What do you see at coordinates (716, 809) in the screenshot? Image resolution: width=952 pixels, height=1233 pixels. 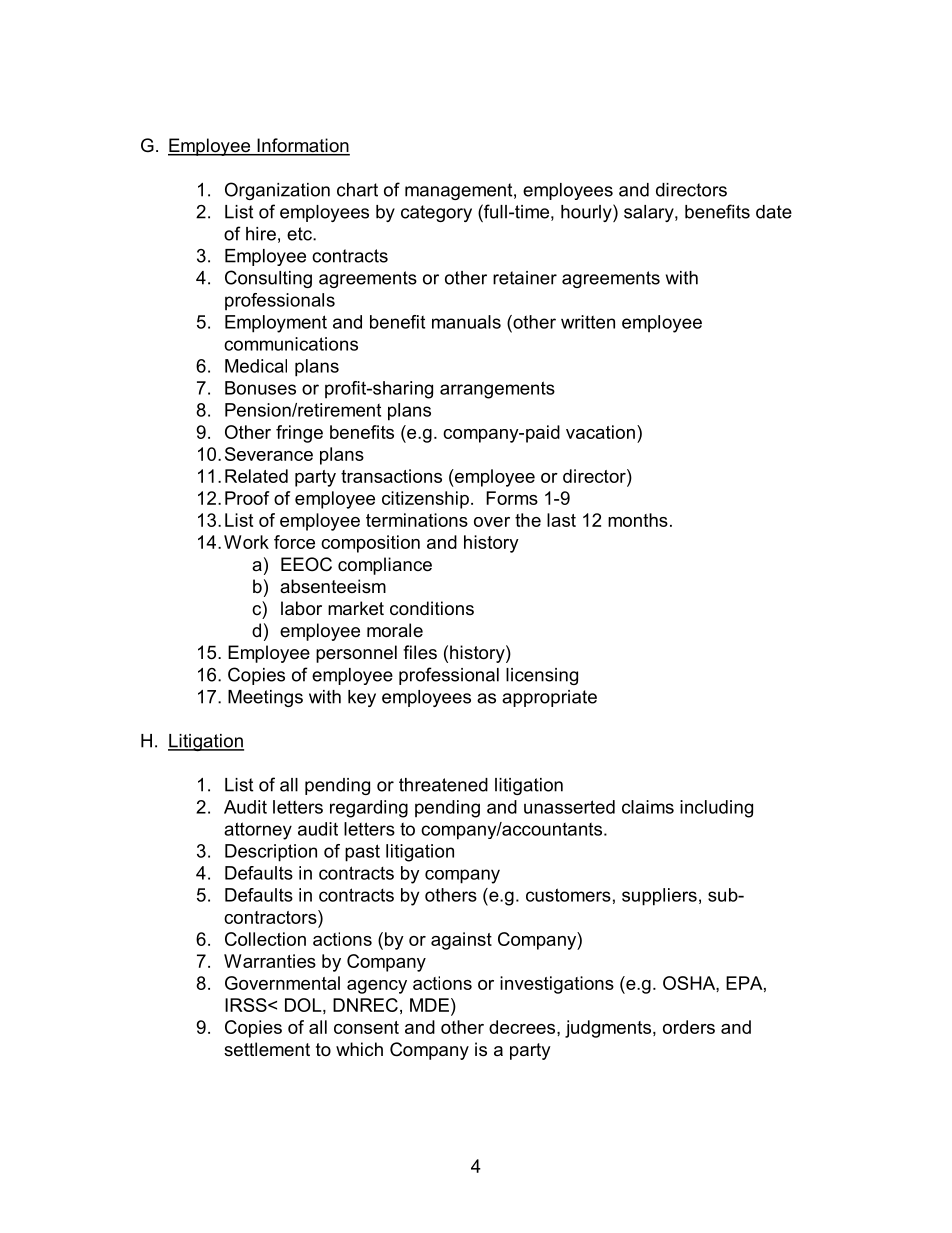 I see `including` at bounding box center [716, 809].
